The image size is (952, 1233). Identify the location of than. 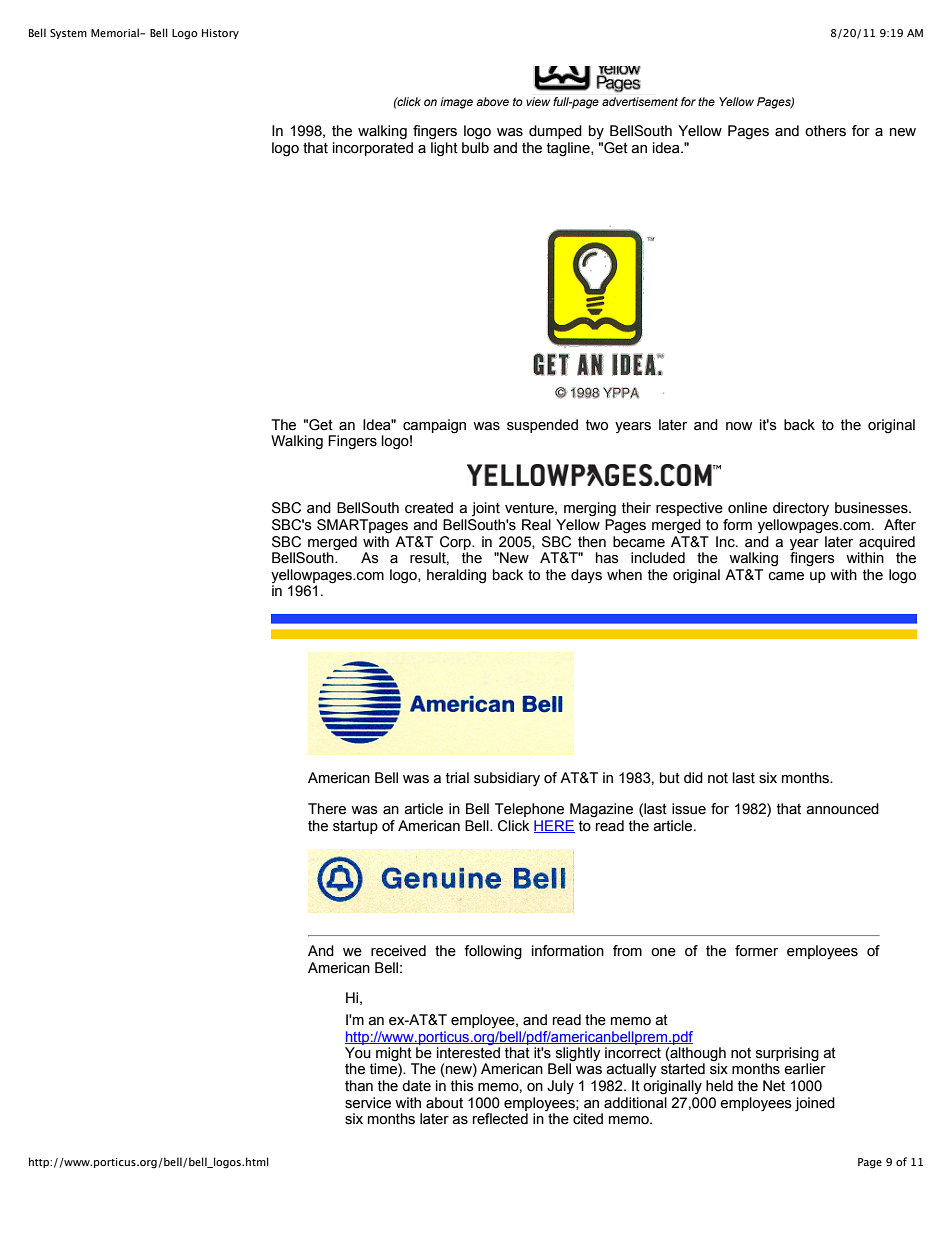
(359, 1086).
